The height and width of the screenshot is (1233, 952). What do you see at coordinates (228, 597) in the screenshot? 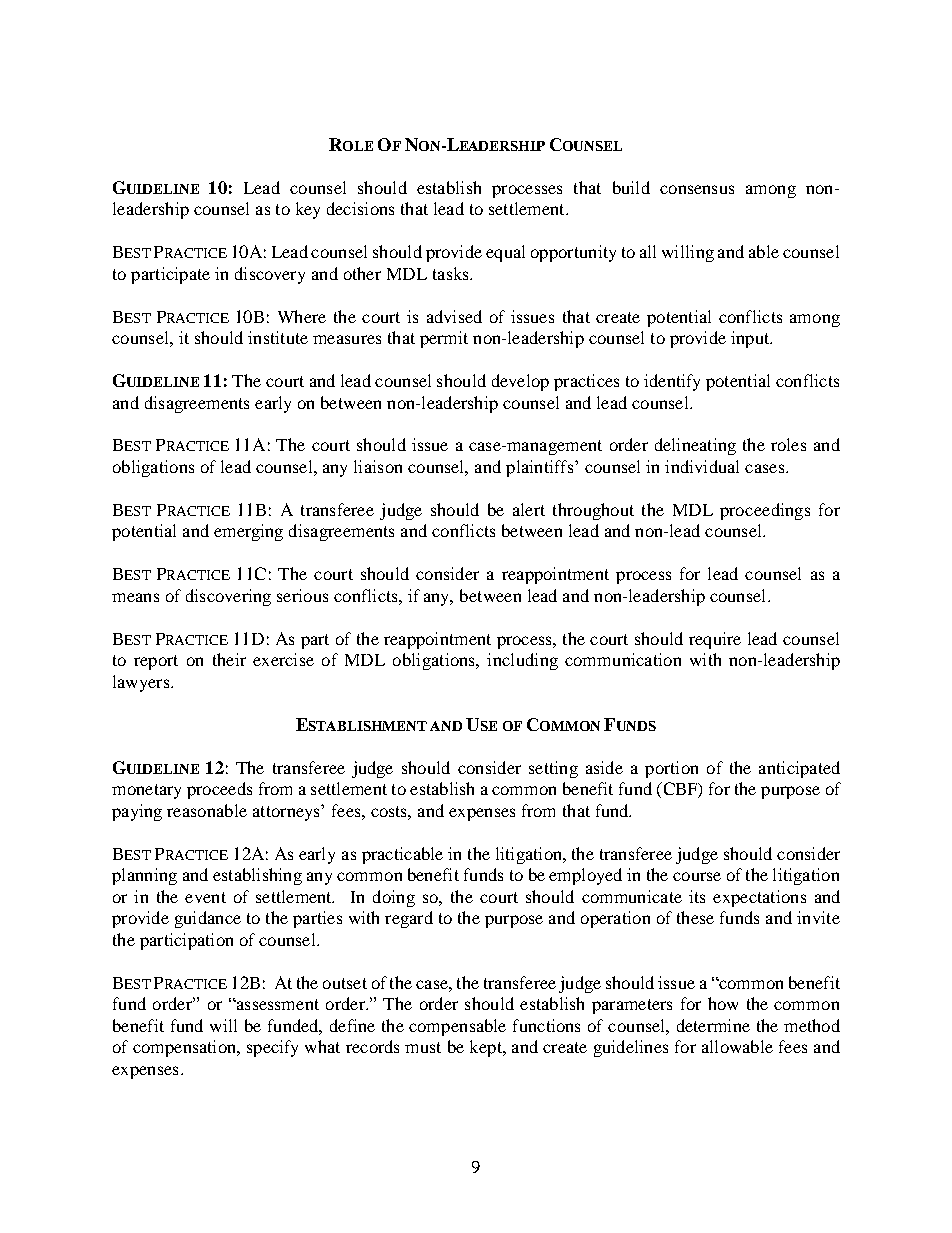
I see `discovering` at bounding box center [228, 597].
